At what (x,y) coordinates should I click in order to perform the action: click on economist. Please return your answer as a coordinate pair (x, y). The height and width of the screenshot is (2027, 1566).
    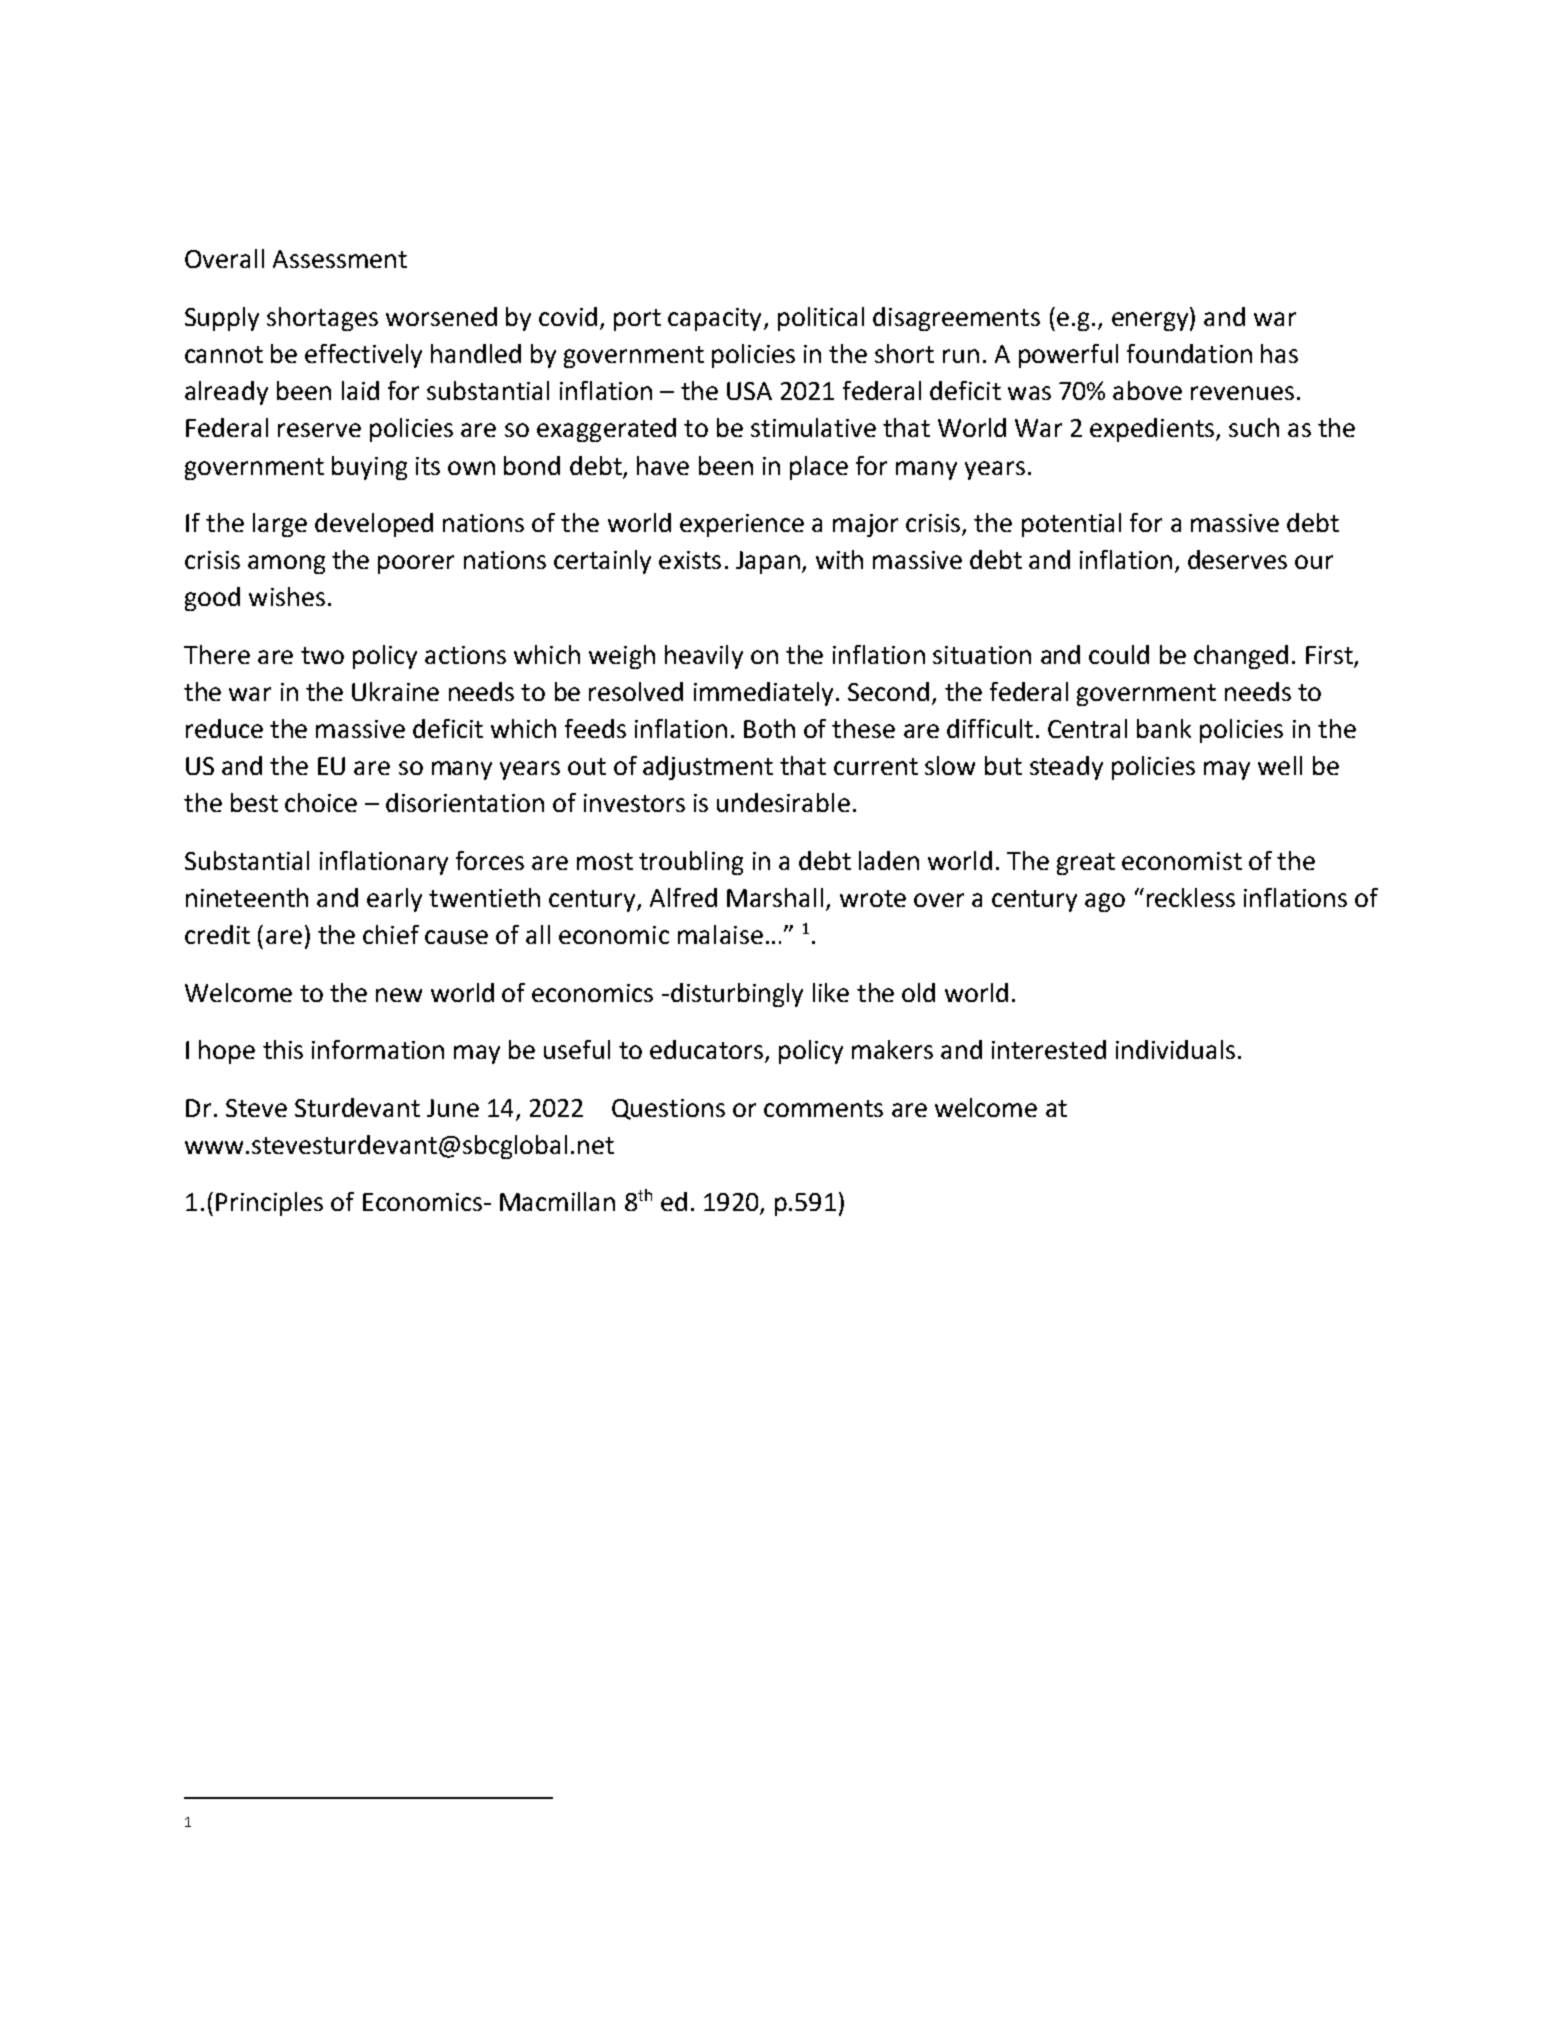
    Looking at the image, I should click on (1182, 861).
